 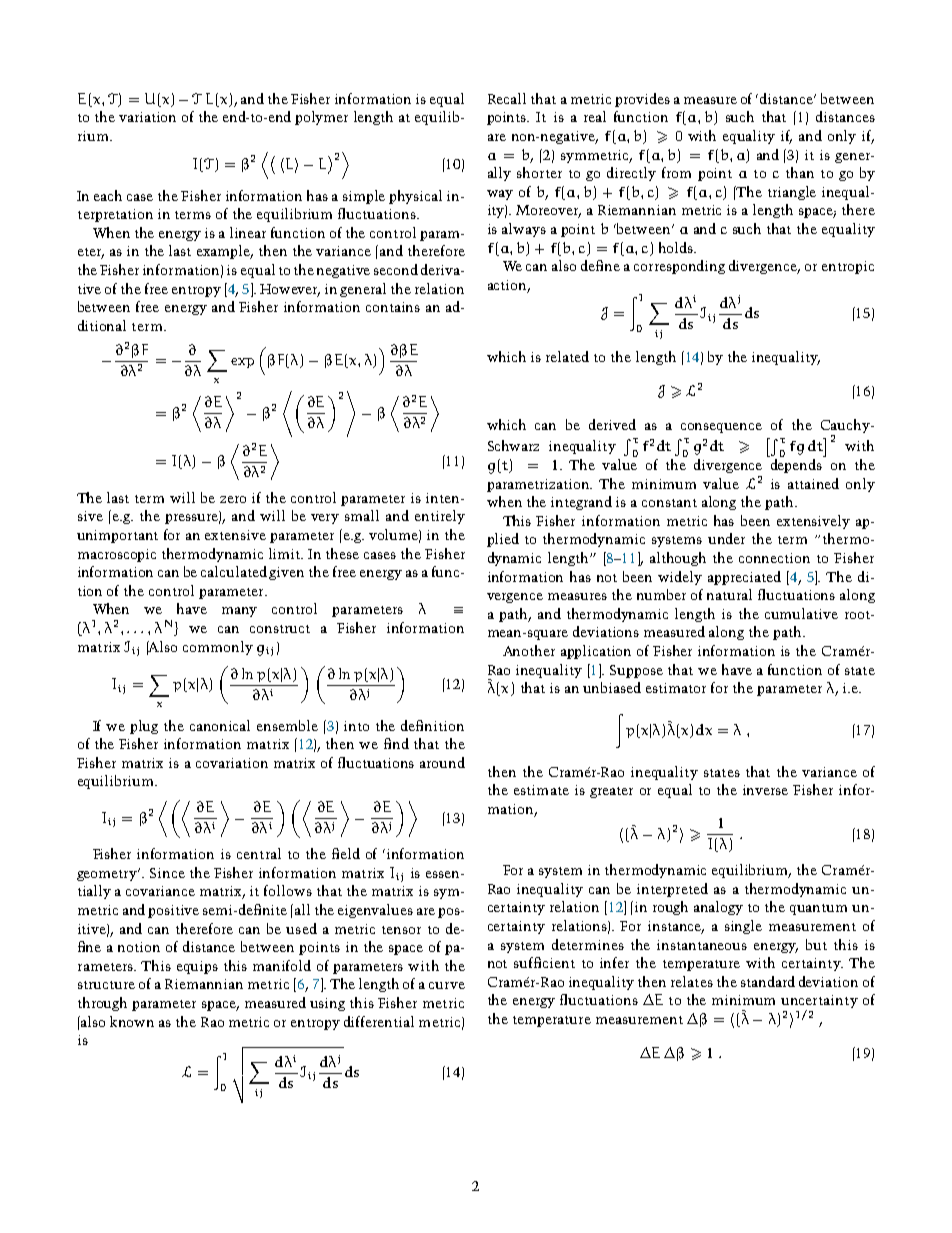 I want to click on example, so click(x=225, y=252).
